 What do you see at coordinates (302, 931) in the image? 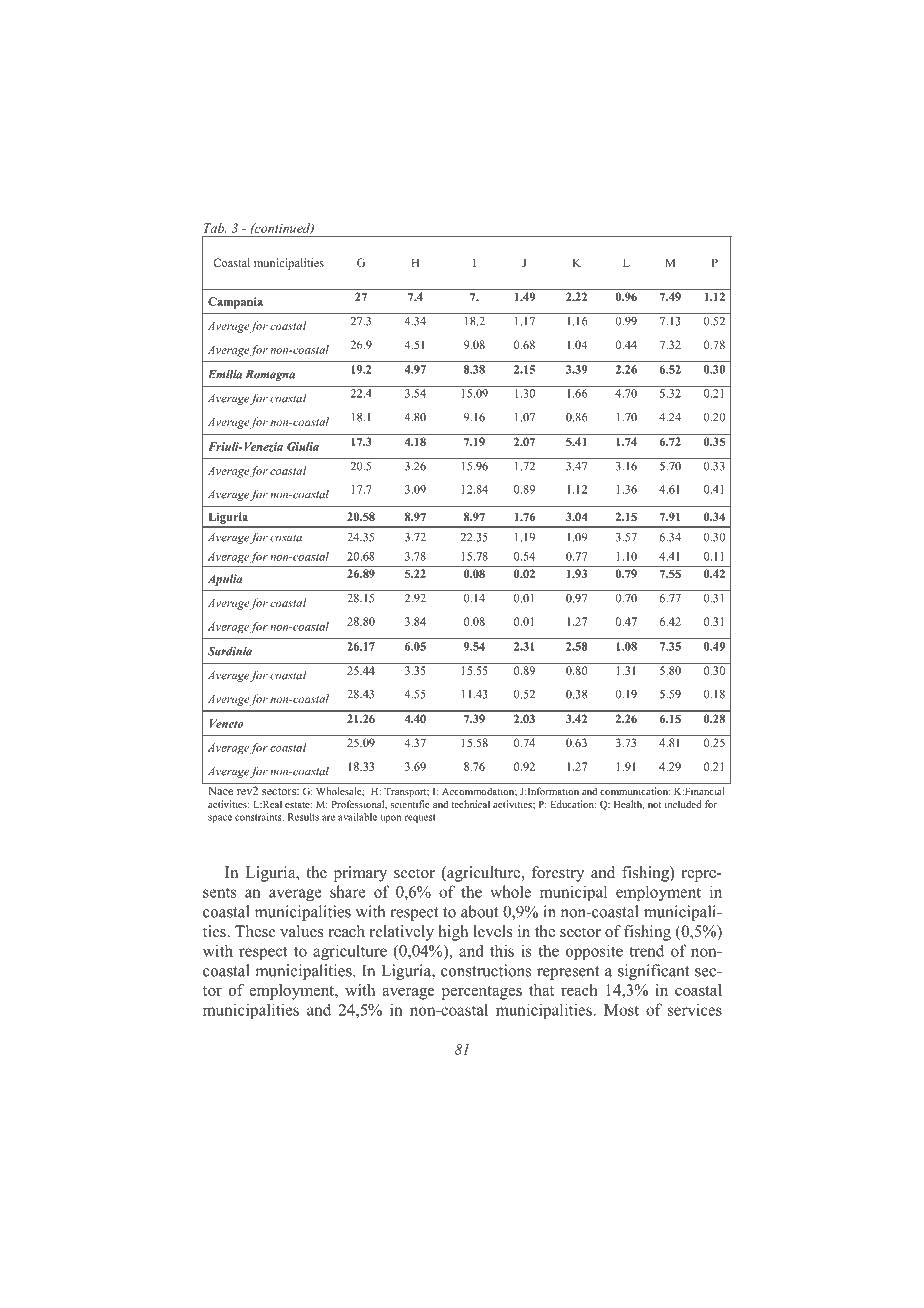
I see `values` at bounding box center [302, 931].
